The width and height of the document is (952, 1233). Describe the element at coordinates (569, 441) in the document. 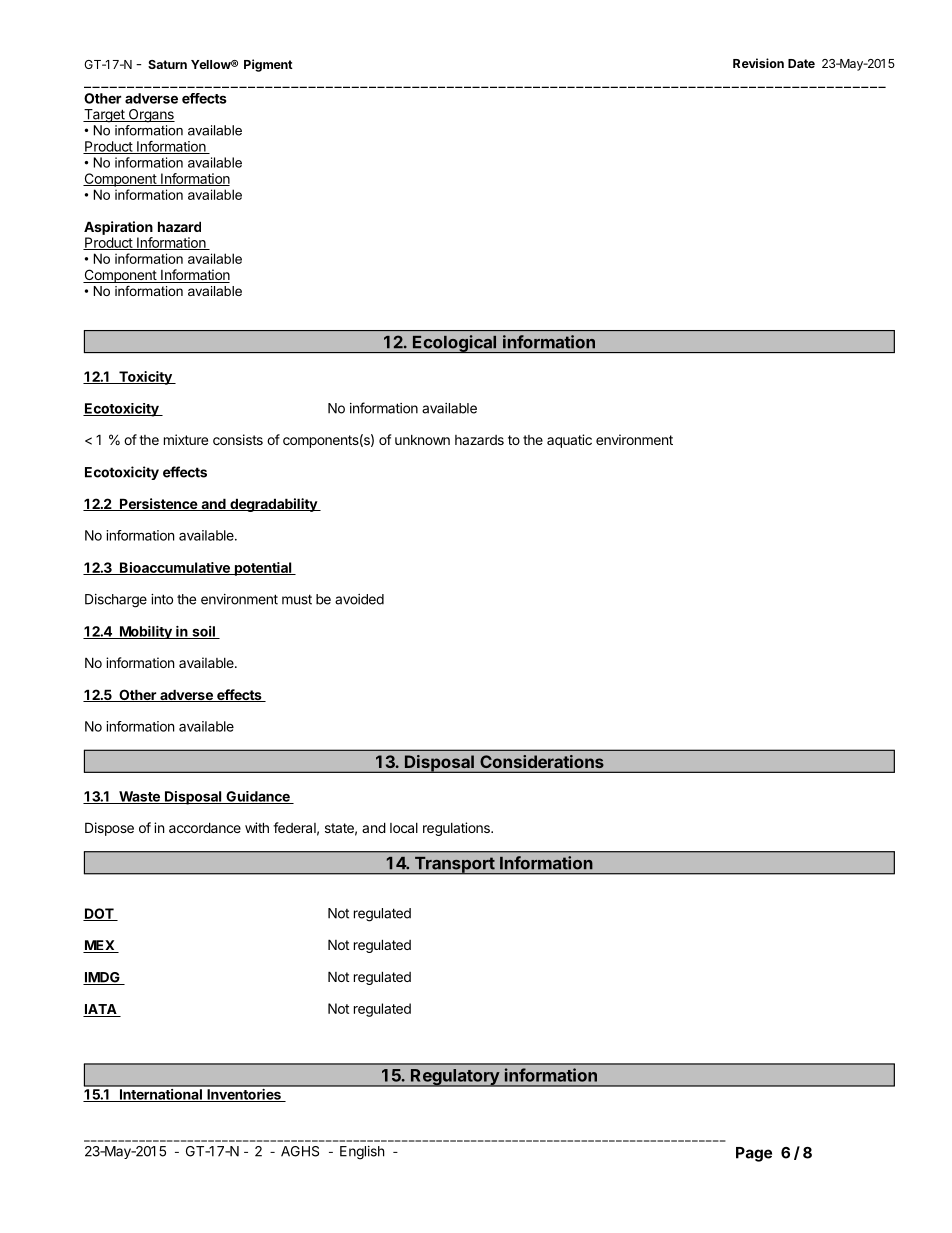

I see `aquatic` at that location.
